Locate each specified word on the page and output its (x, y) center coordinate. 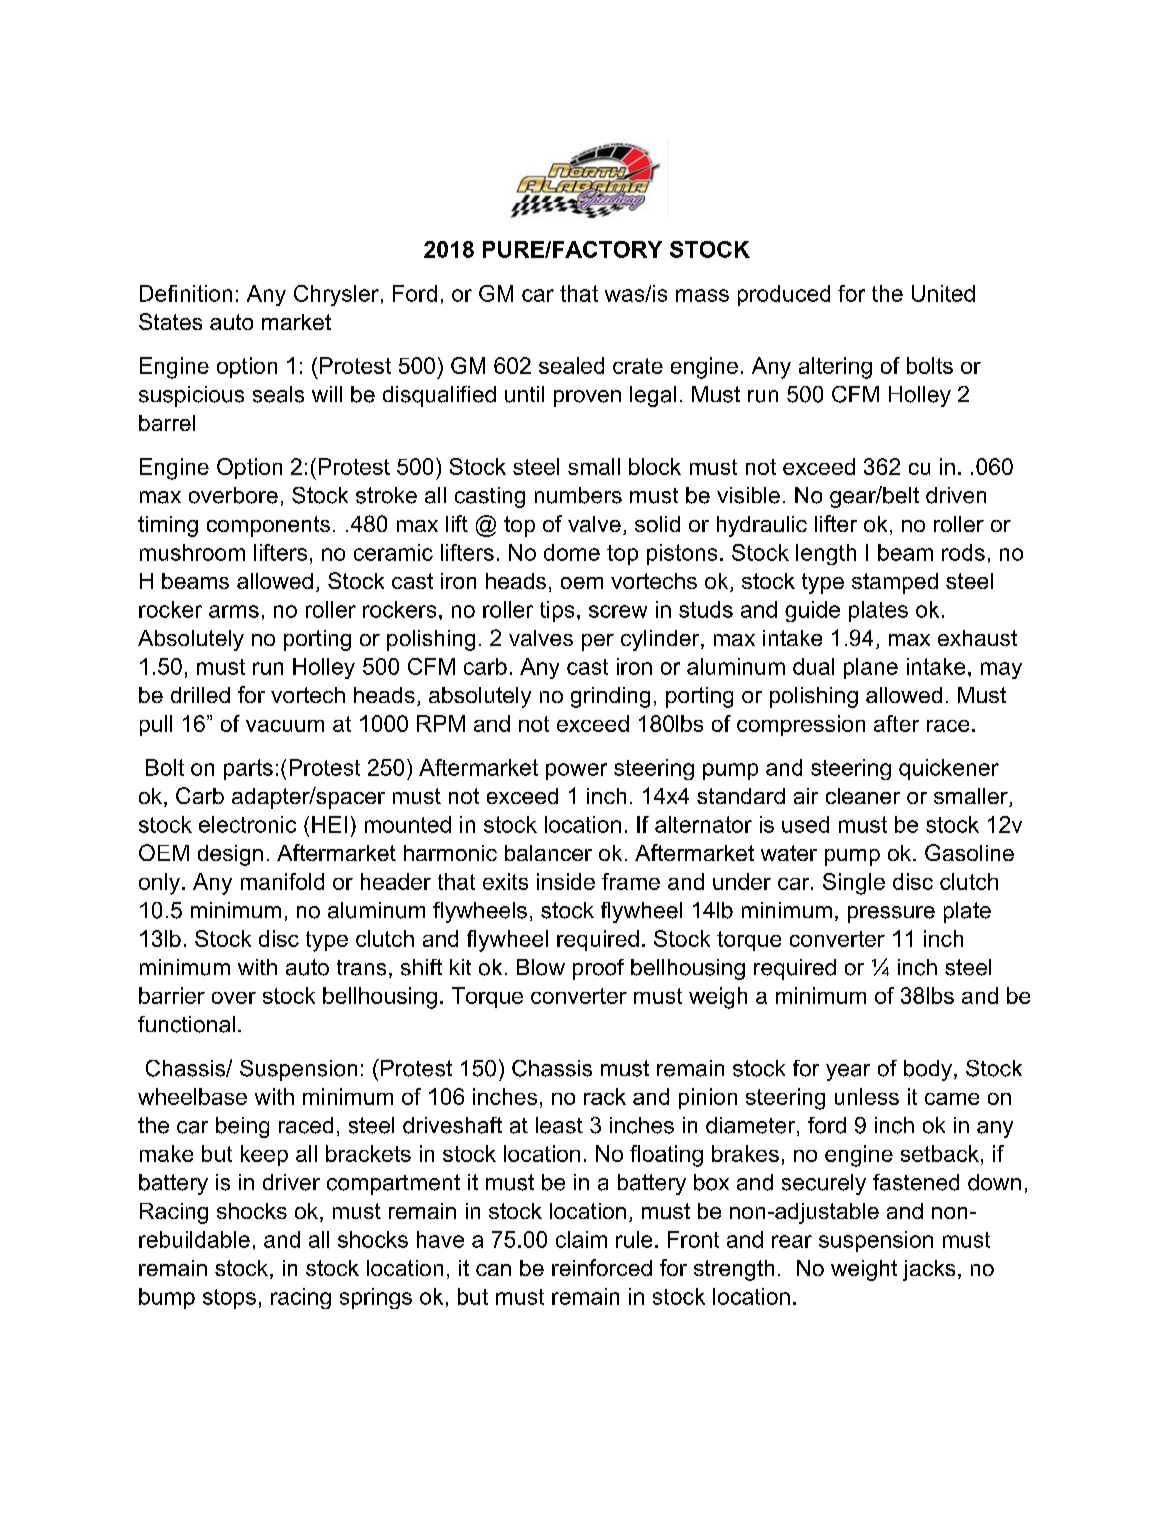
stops (229, 1299)
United (943, 293)
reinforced (602, 1267)
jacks (929, 1270)
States (170, 321)
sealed (571, 365)
